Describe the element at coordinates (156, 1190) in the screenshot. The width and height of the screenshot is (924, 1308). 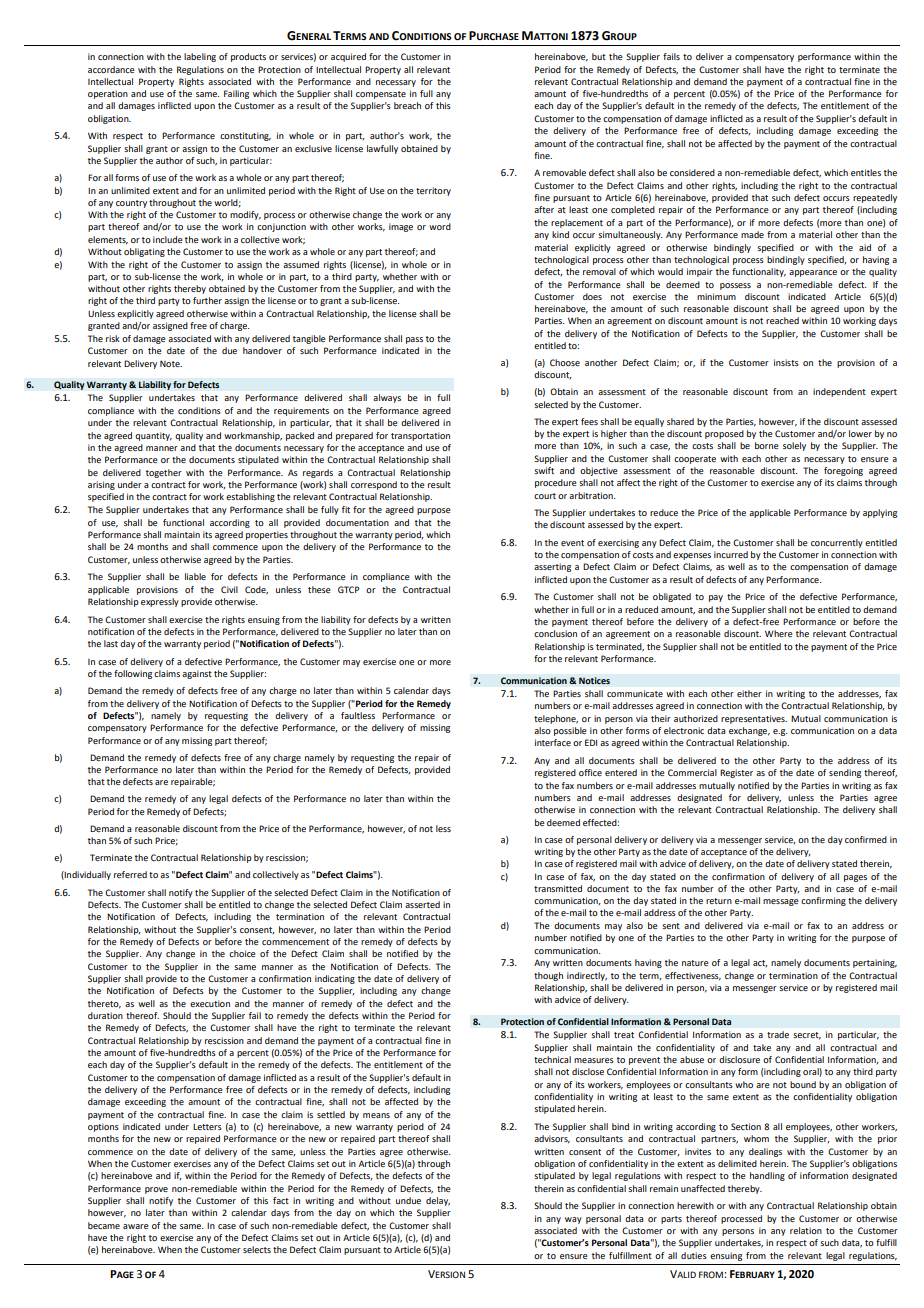
I see `prove` at that location.
